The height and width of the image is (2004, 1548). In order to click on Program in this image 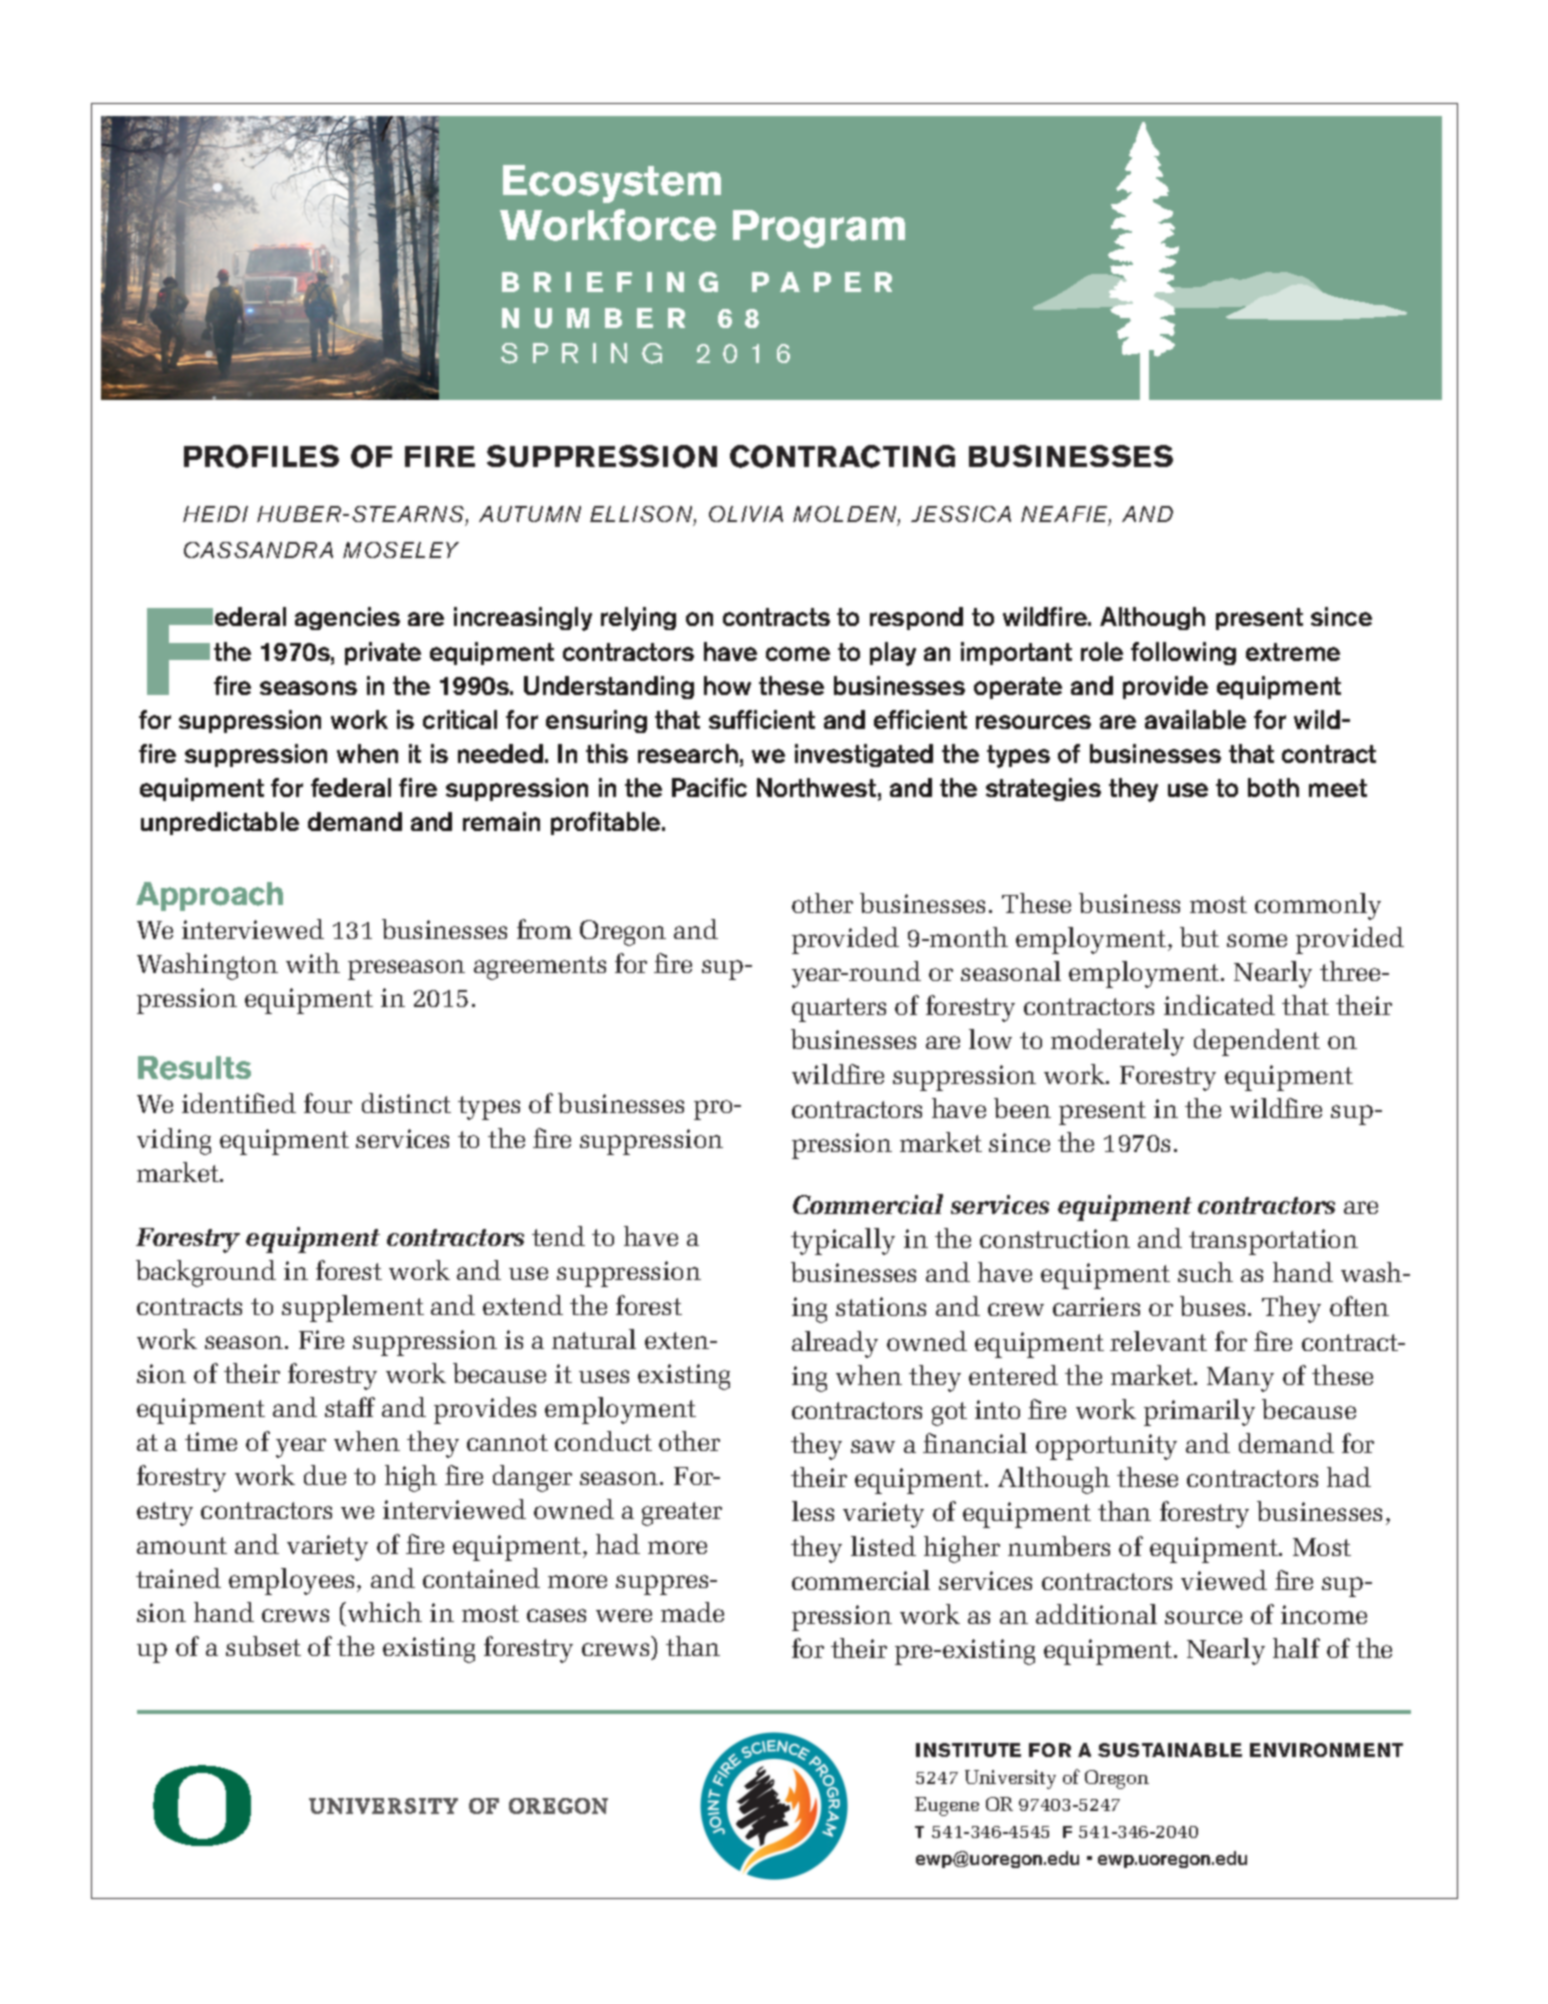, I will do `click(819, 229)`.
